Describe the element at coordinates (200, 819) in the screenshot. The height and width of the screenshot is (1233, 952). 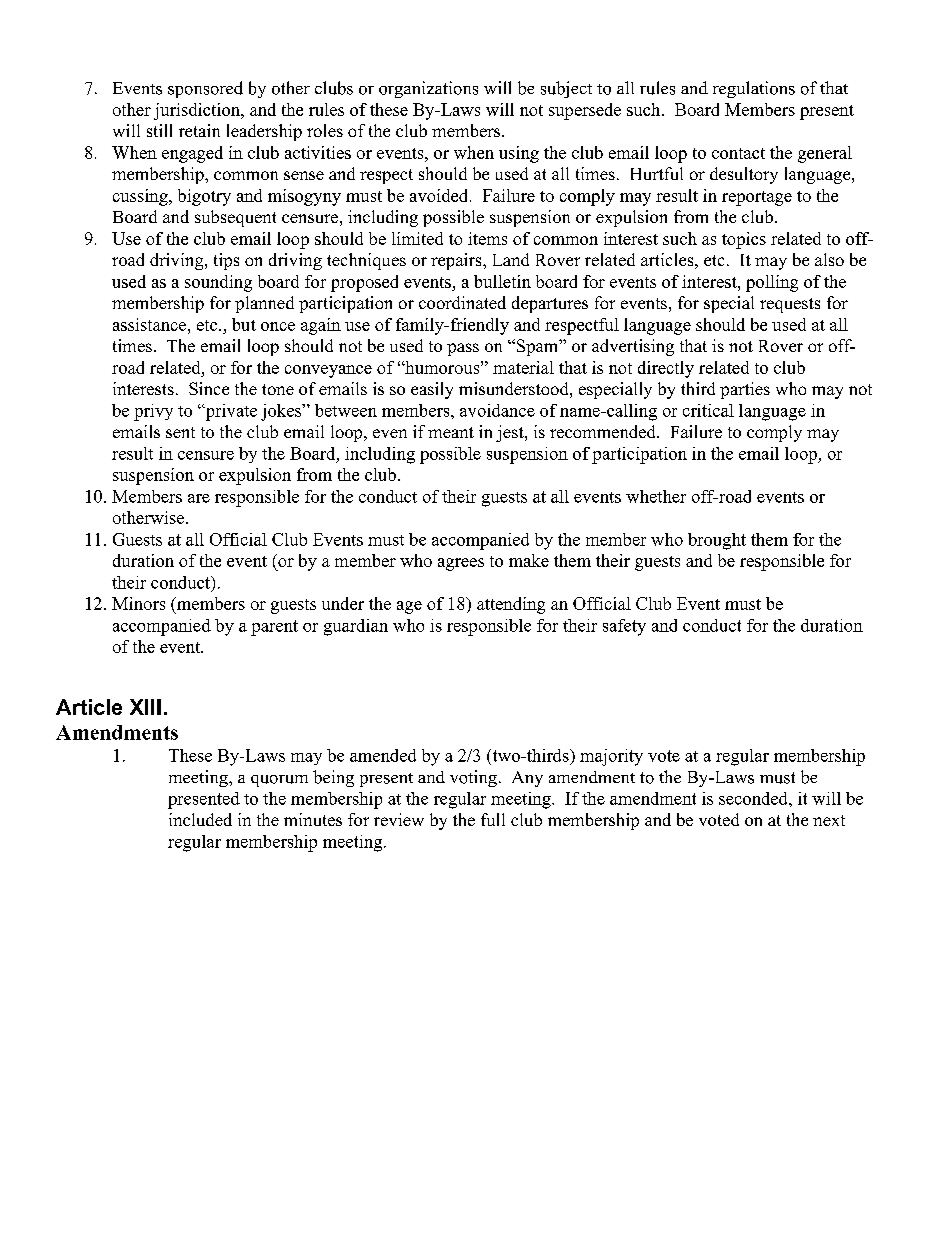
I see `included` at that location.
